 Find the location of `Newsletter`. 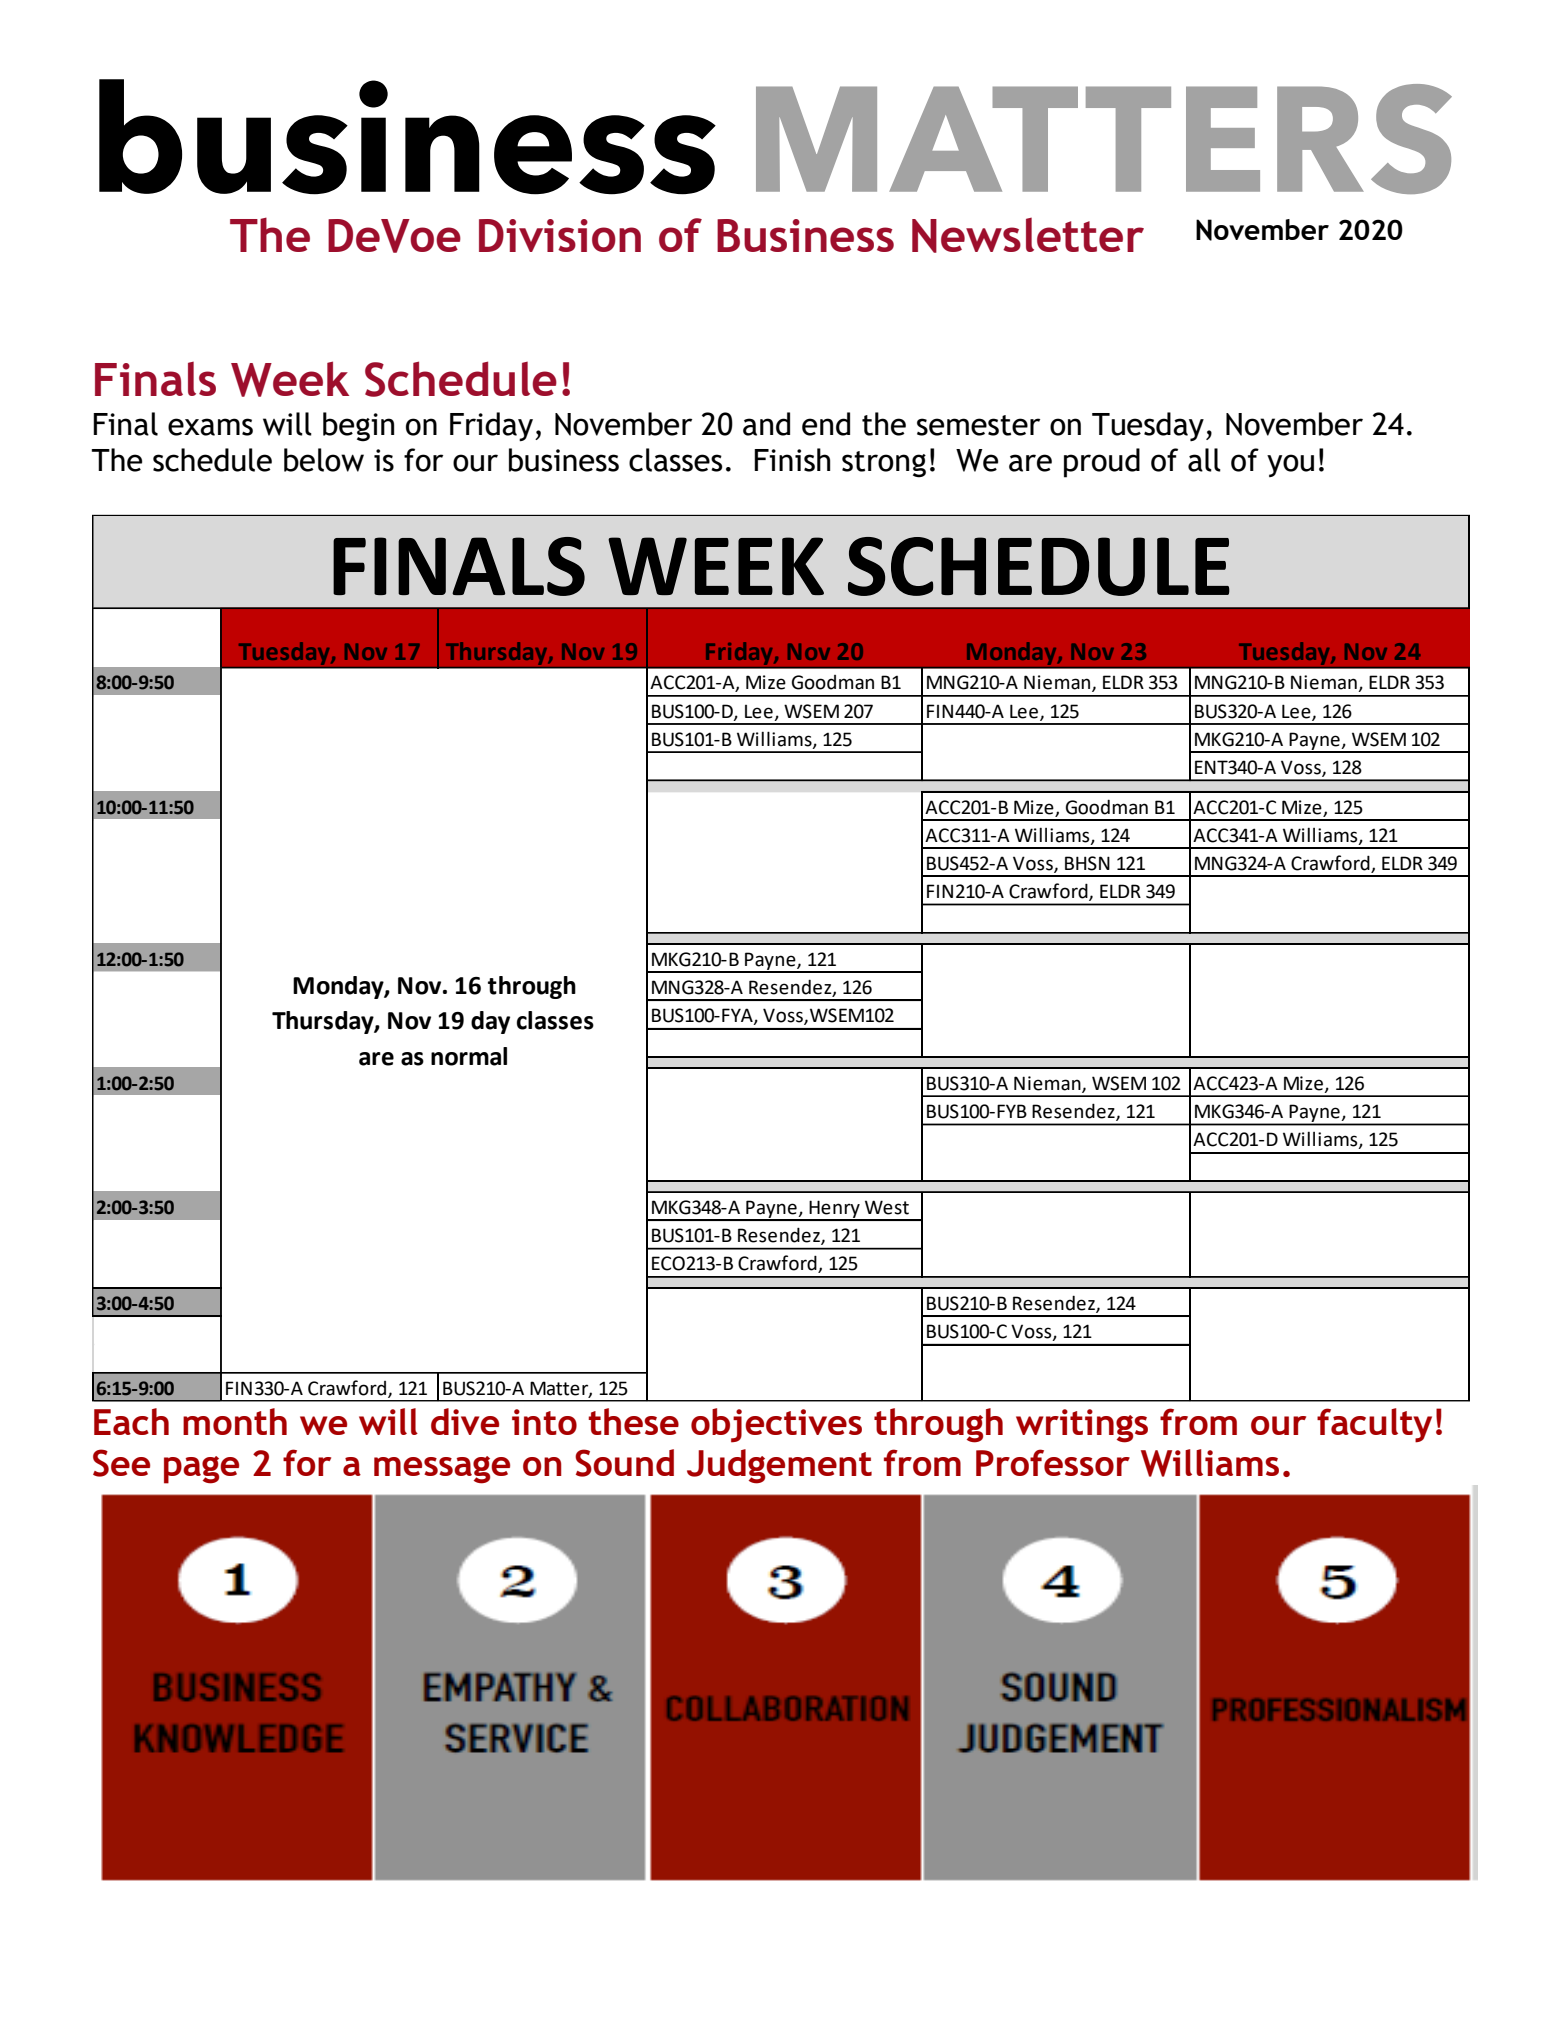

Newsletter is located at coordinates (1028, 235).
